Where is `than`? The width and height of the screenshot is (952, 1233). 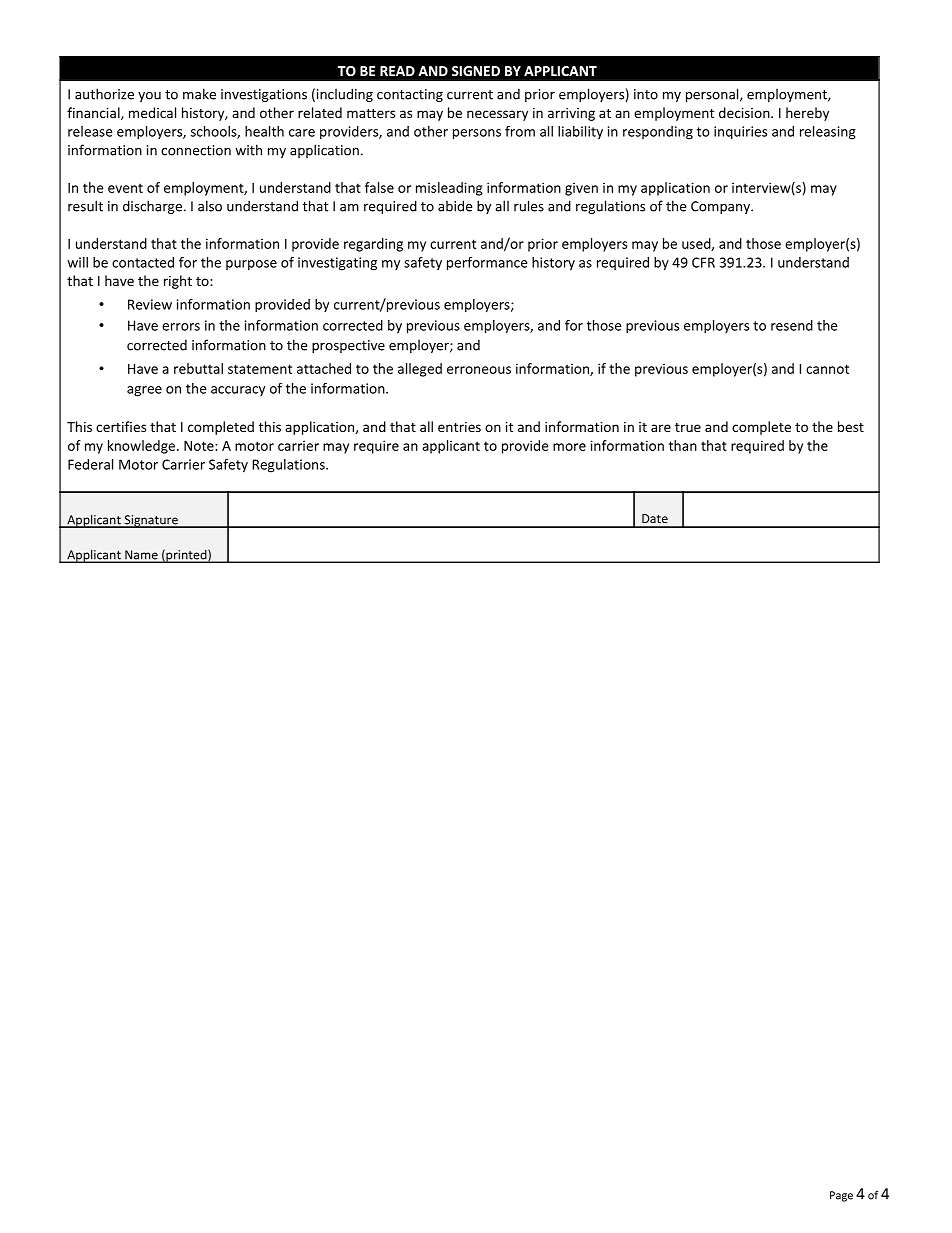 than is located at coordinates (683, 445).
